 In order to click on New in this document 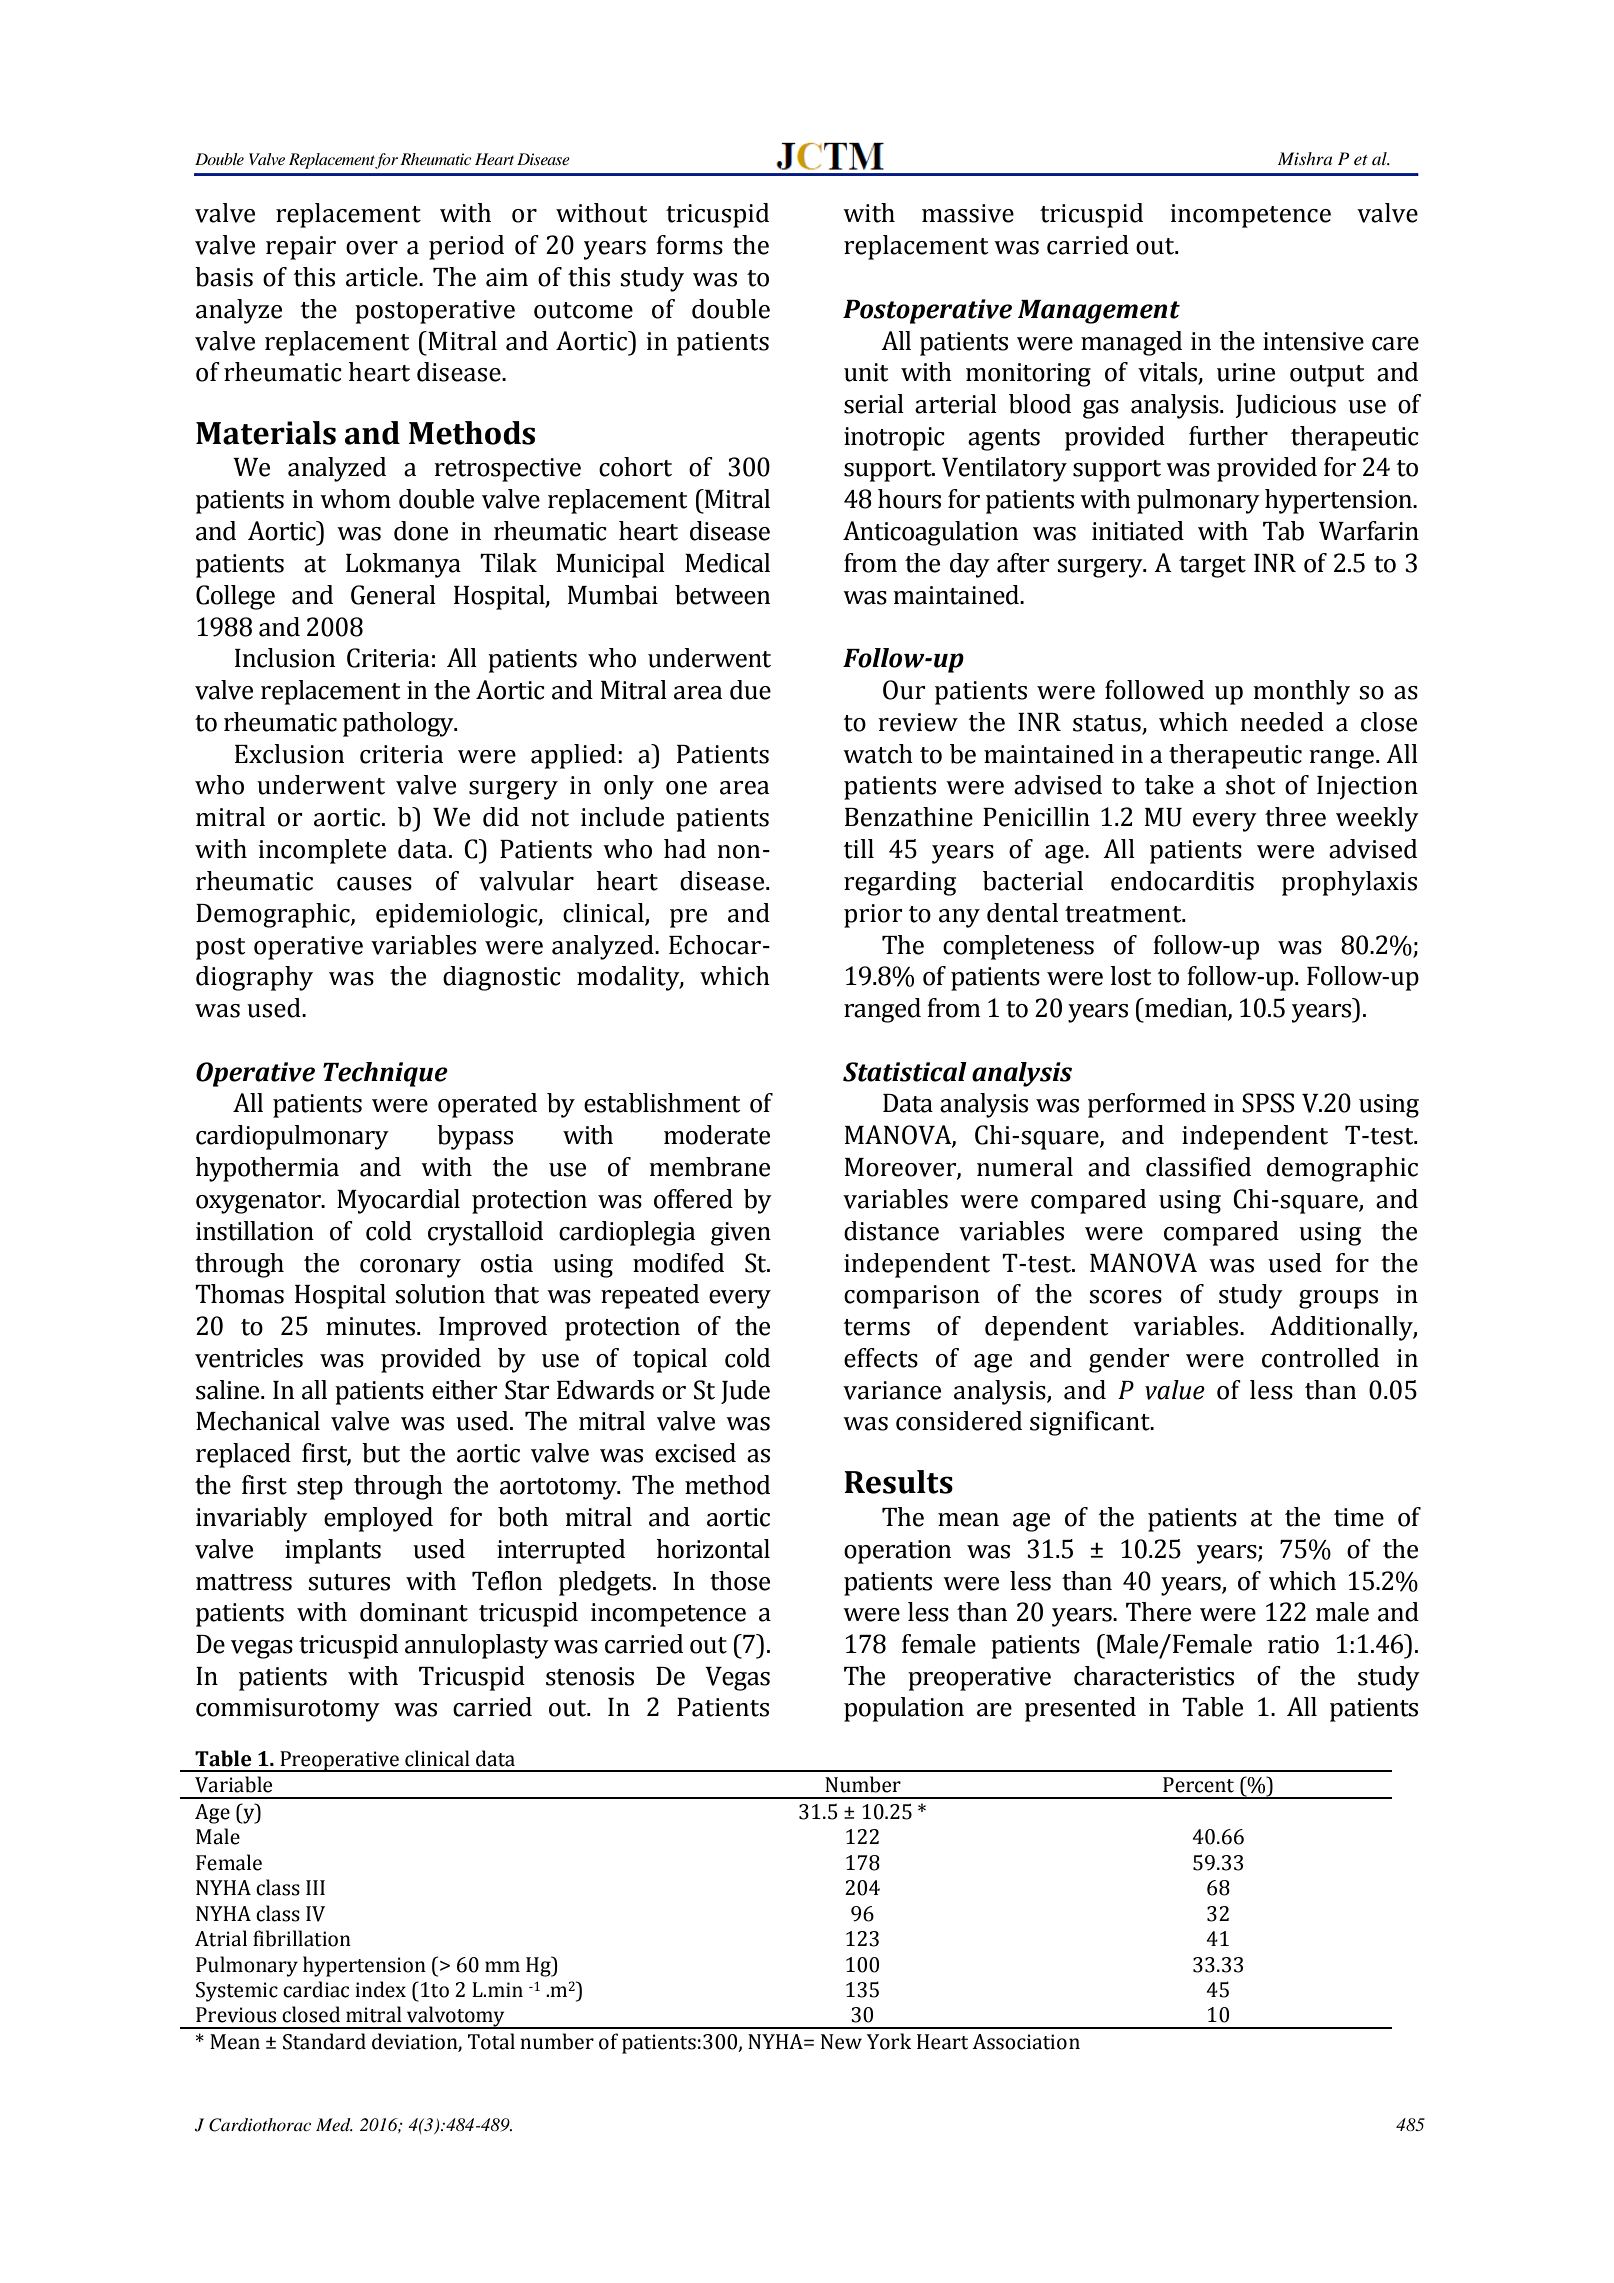, I will do `click(841, 2042)`.
